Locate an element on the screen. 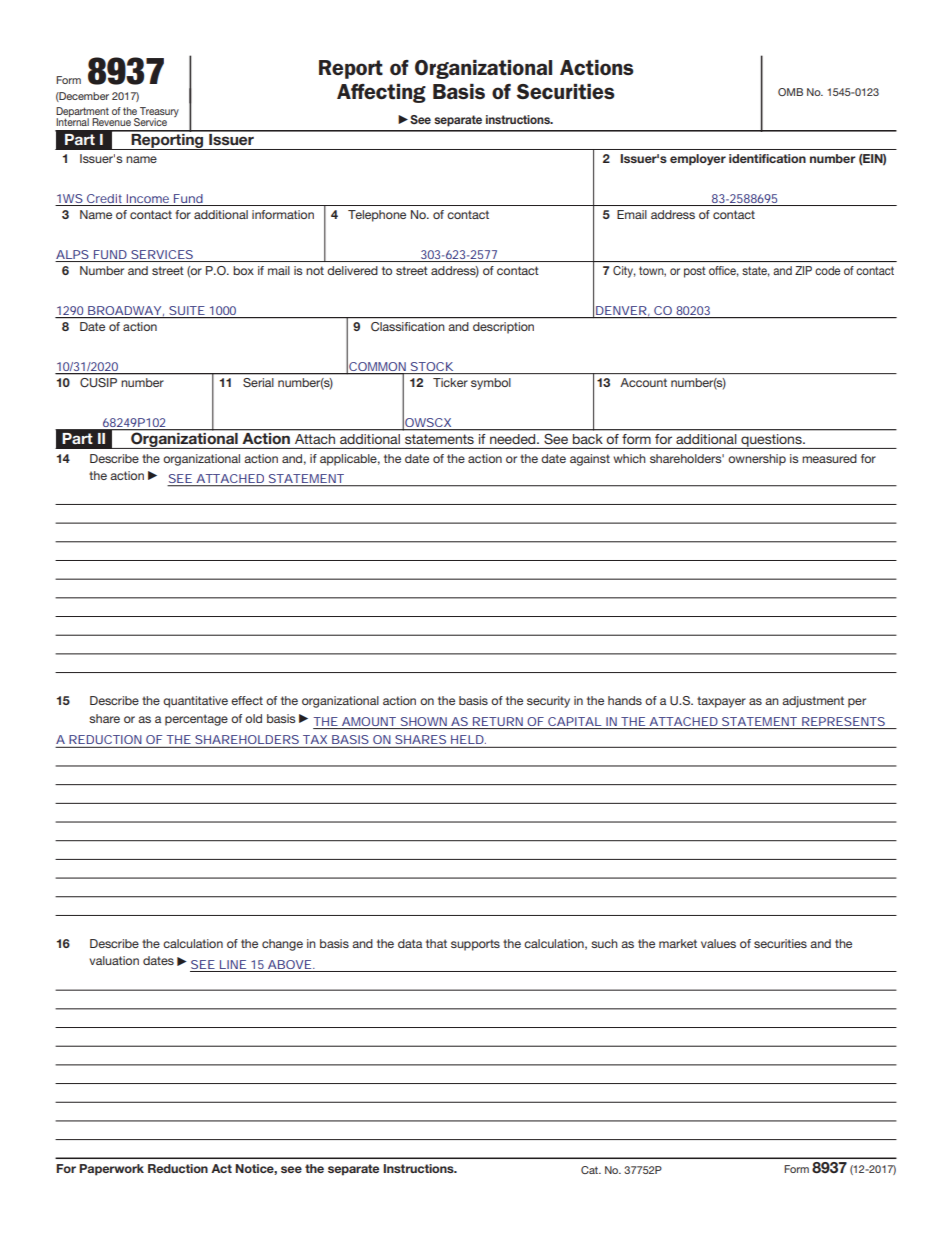 This screenshot has width=952, height=1233. description is located at coordinates (503, 328).
